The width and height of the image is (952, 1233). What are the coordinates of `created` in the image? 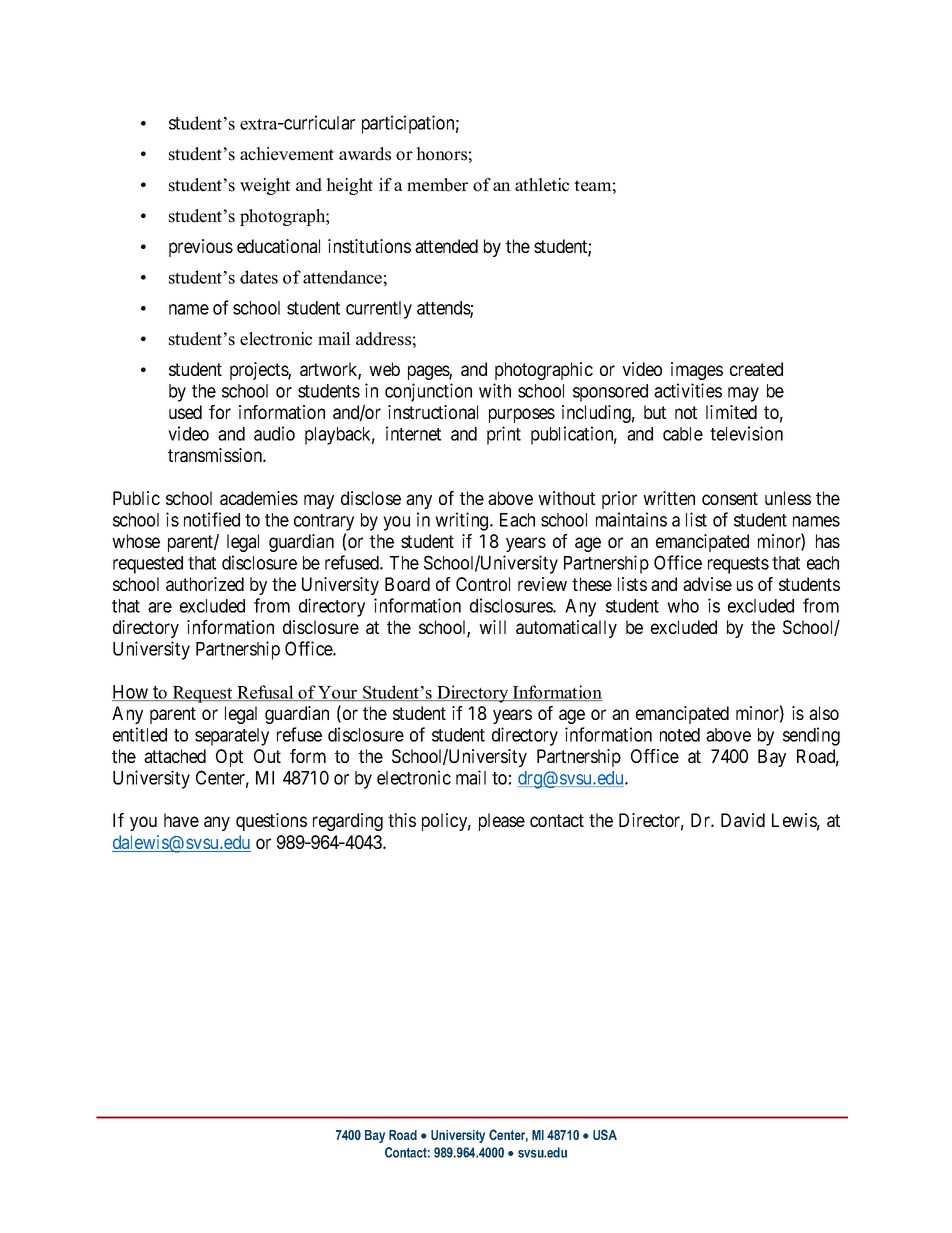 It's located at (756, 369).
